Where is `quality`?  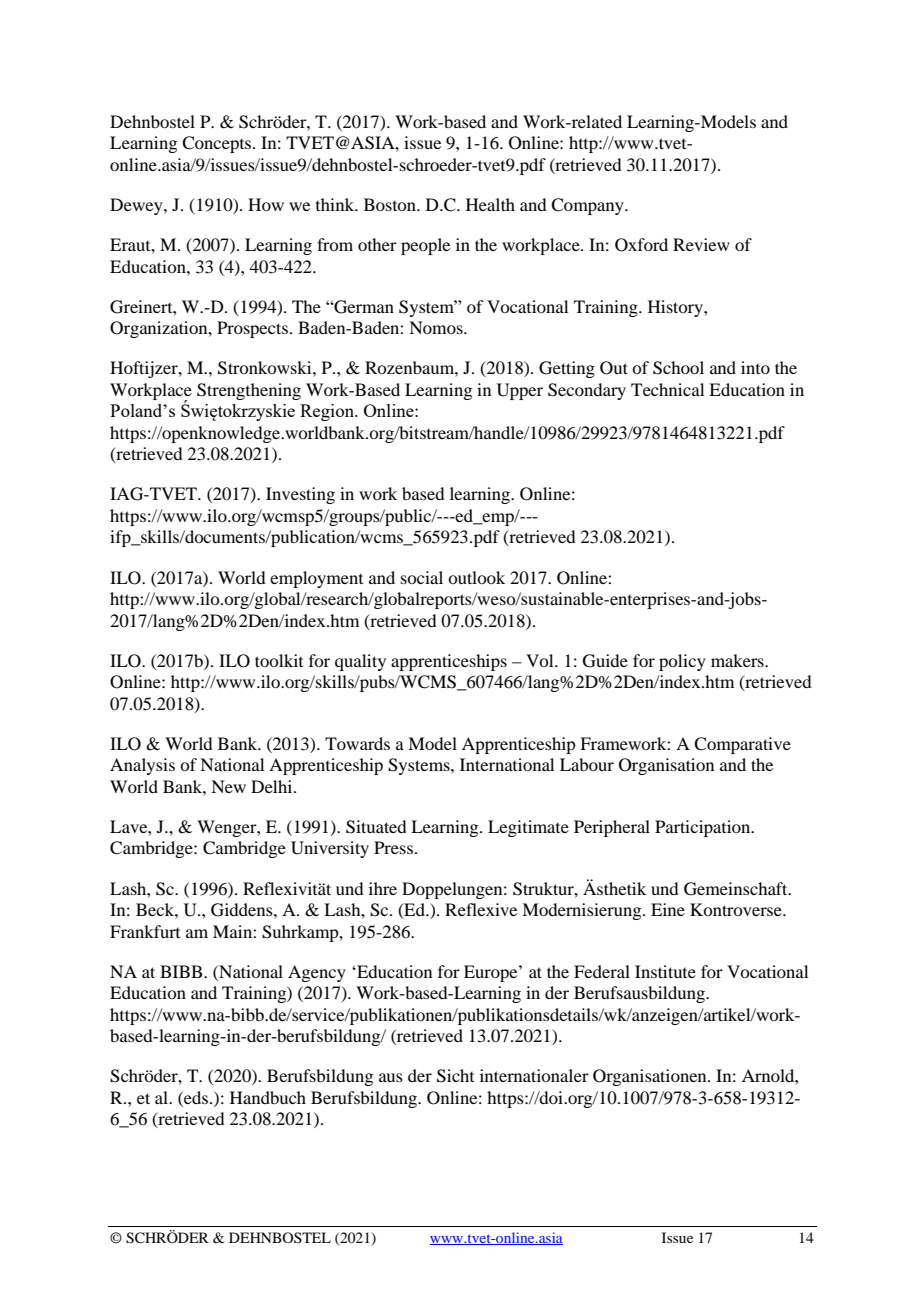
quality is located at coordinates (360, 662).
